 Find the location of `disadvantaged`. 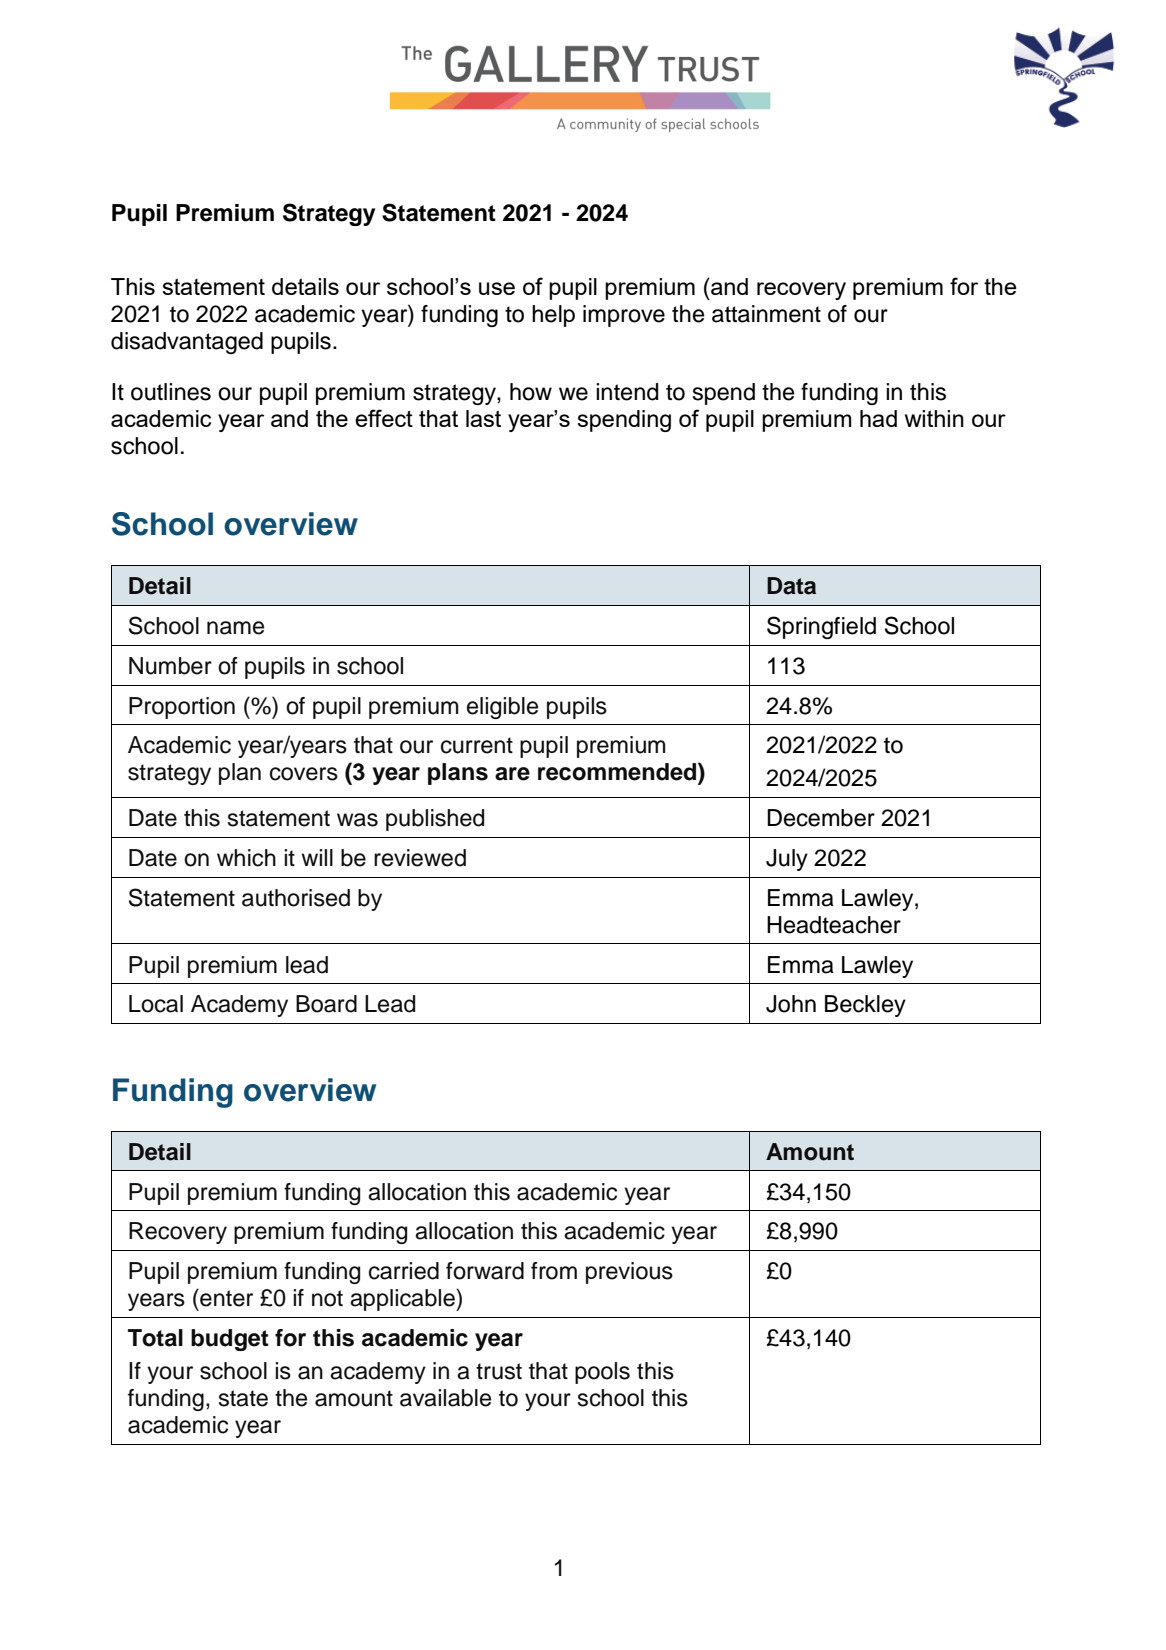

disadvantaged is located at coordinates (187, 343).
